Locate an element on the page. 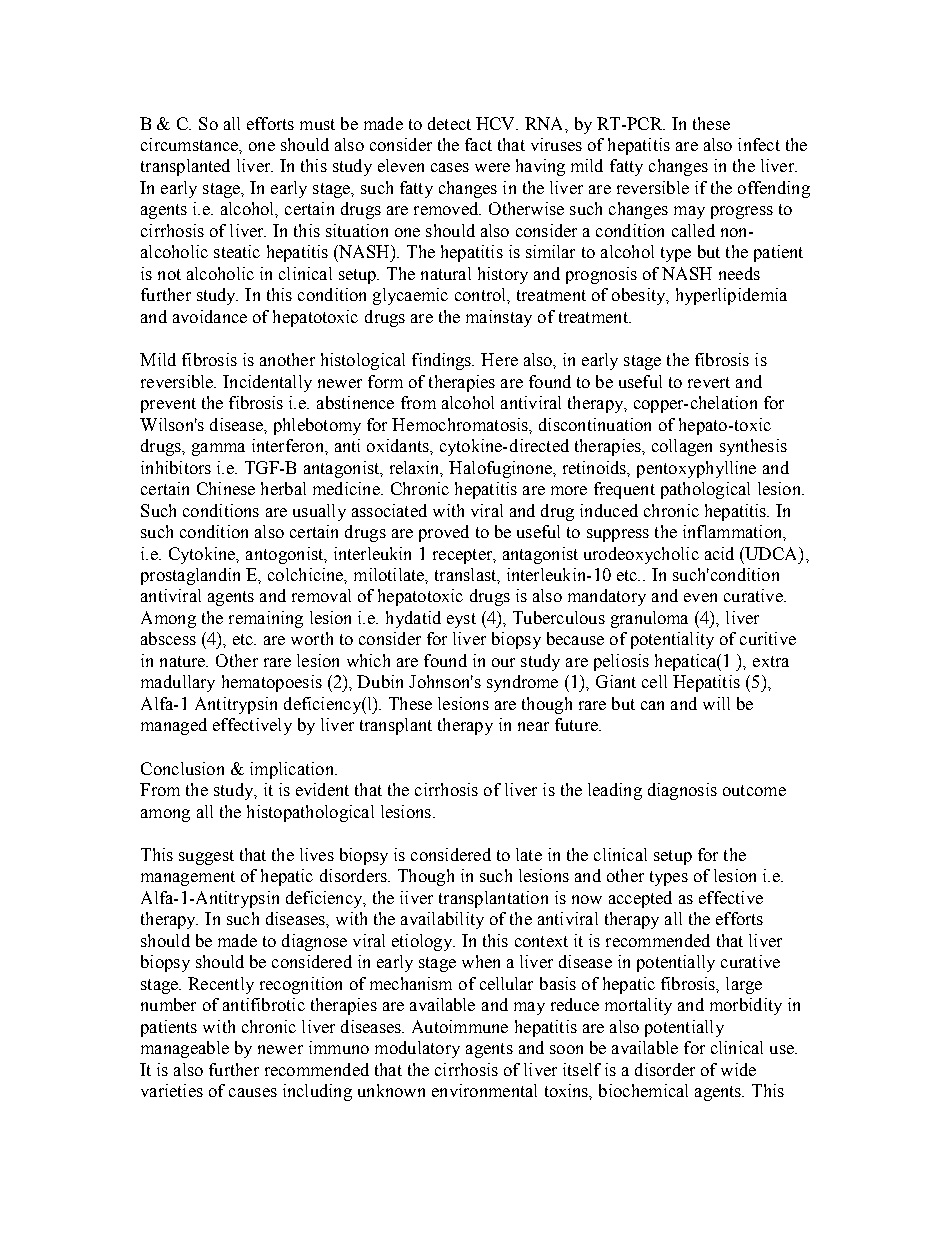 The height and width of the page is (1233, 952). circumstance is located at coordinates (190, 144).
